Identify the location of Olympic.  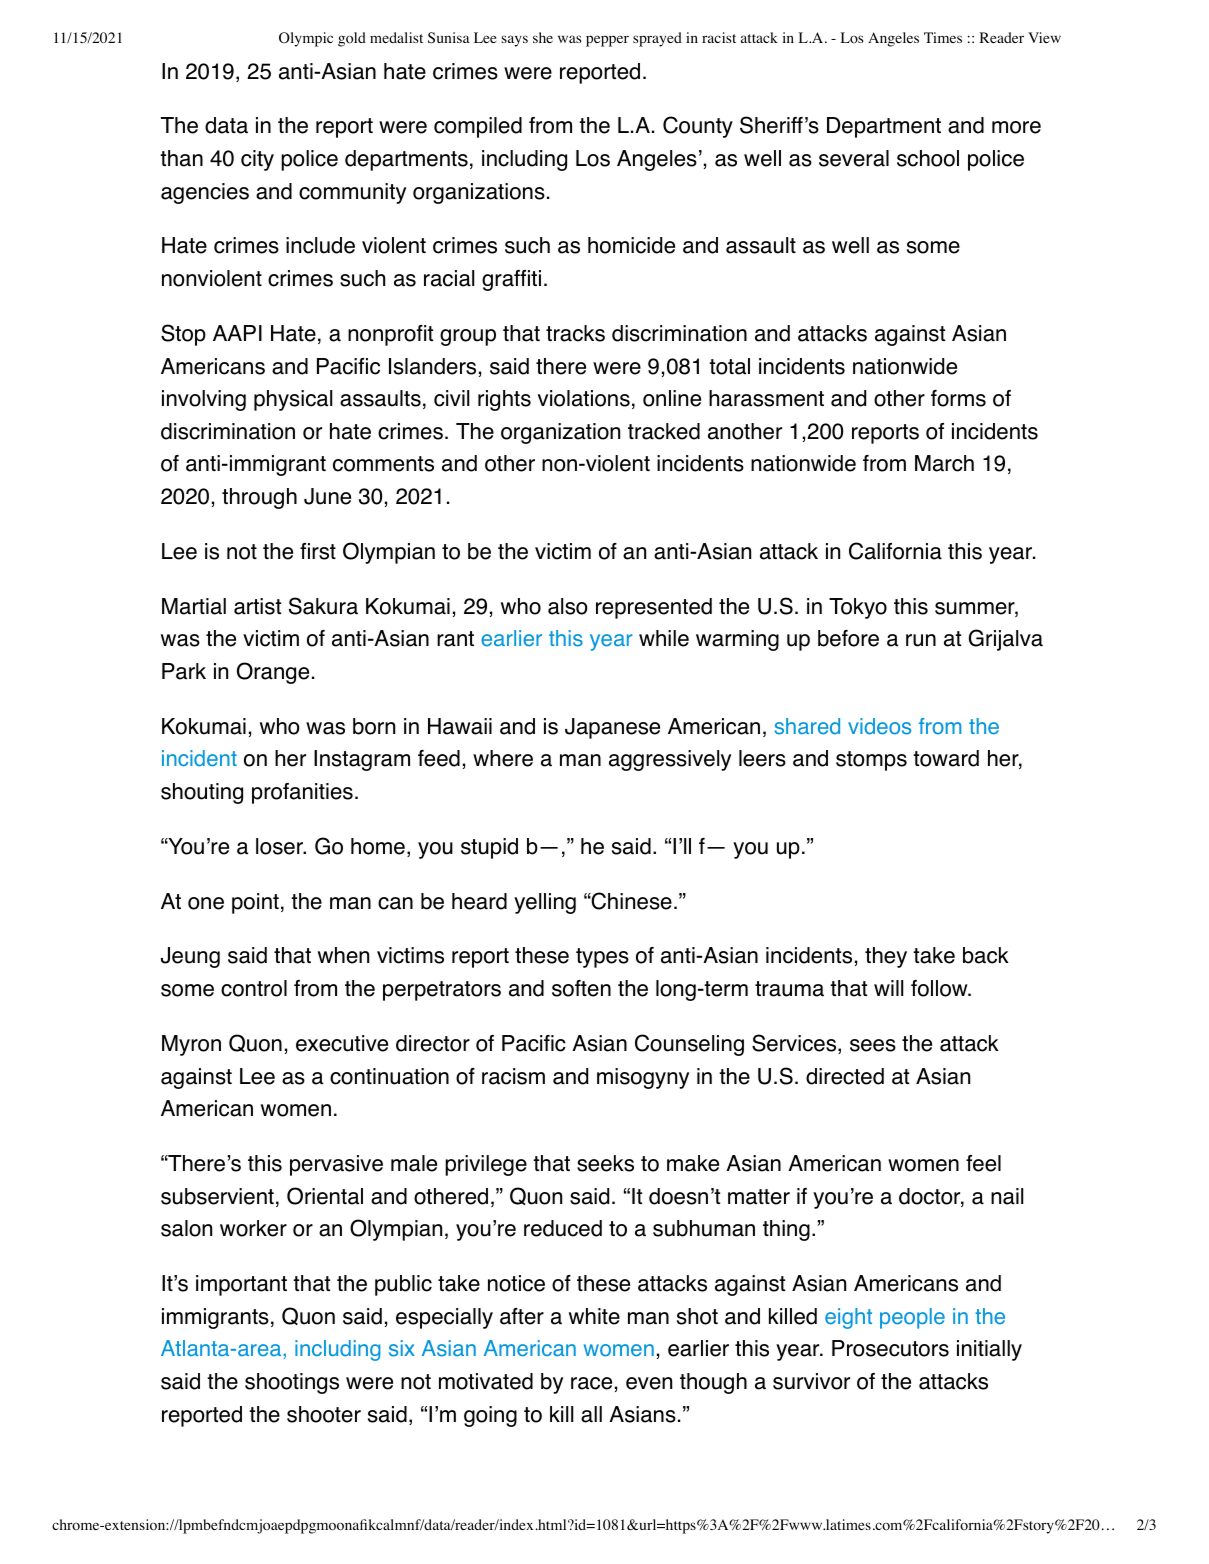
(306, 39).
